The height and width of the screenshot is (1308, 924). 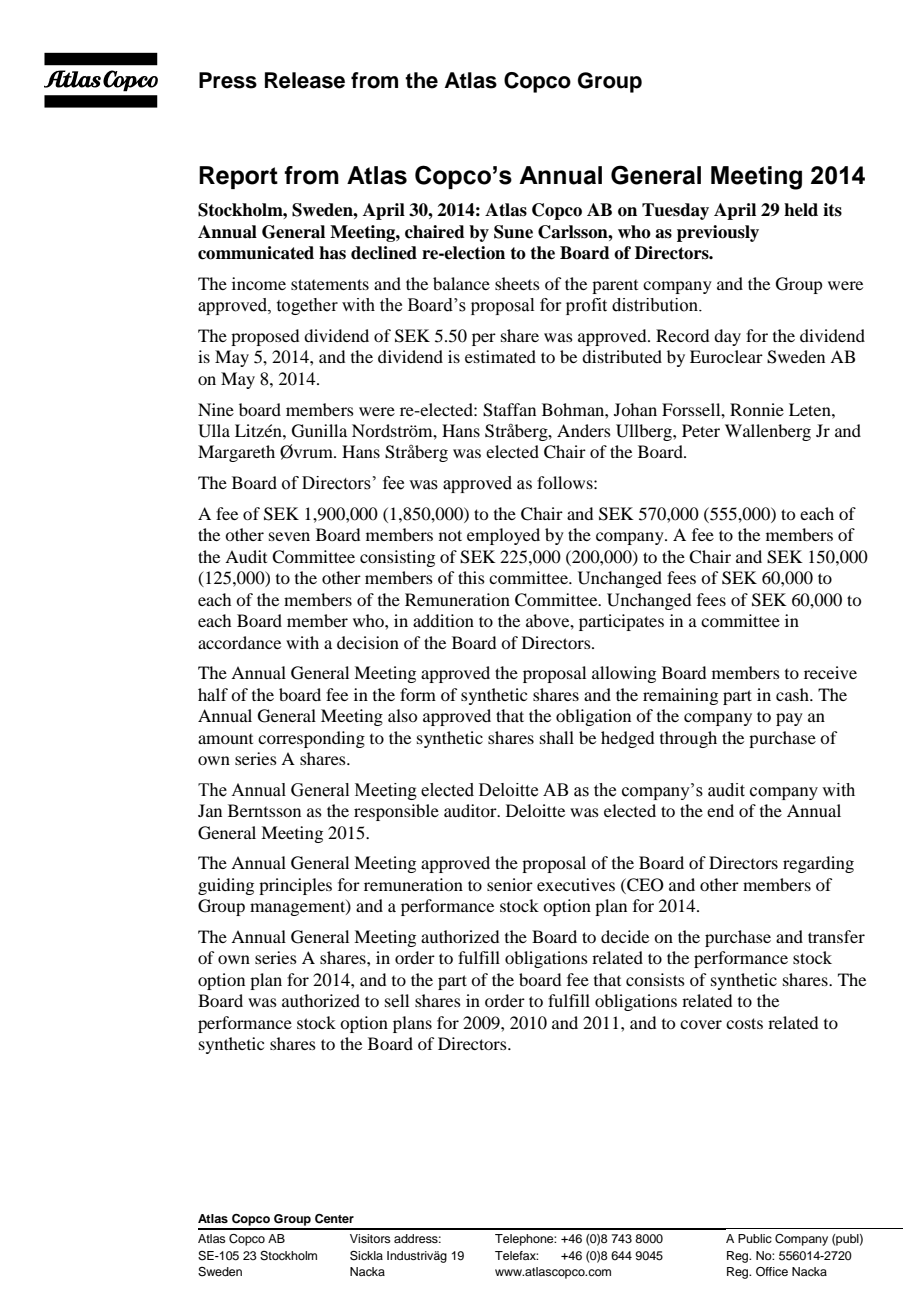 What do you see at coordinates (265, 337) in the screenshot?
I see `proposed` at bounding box center [265, 337].
